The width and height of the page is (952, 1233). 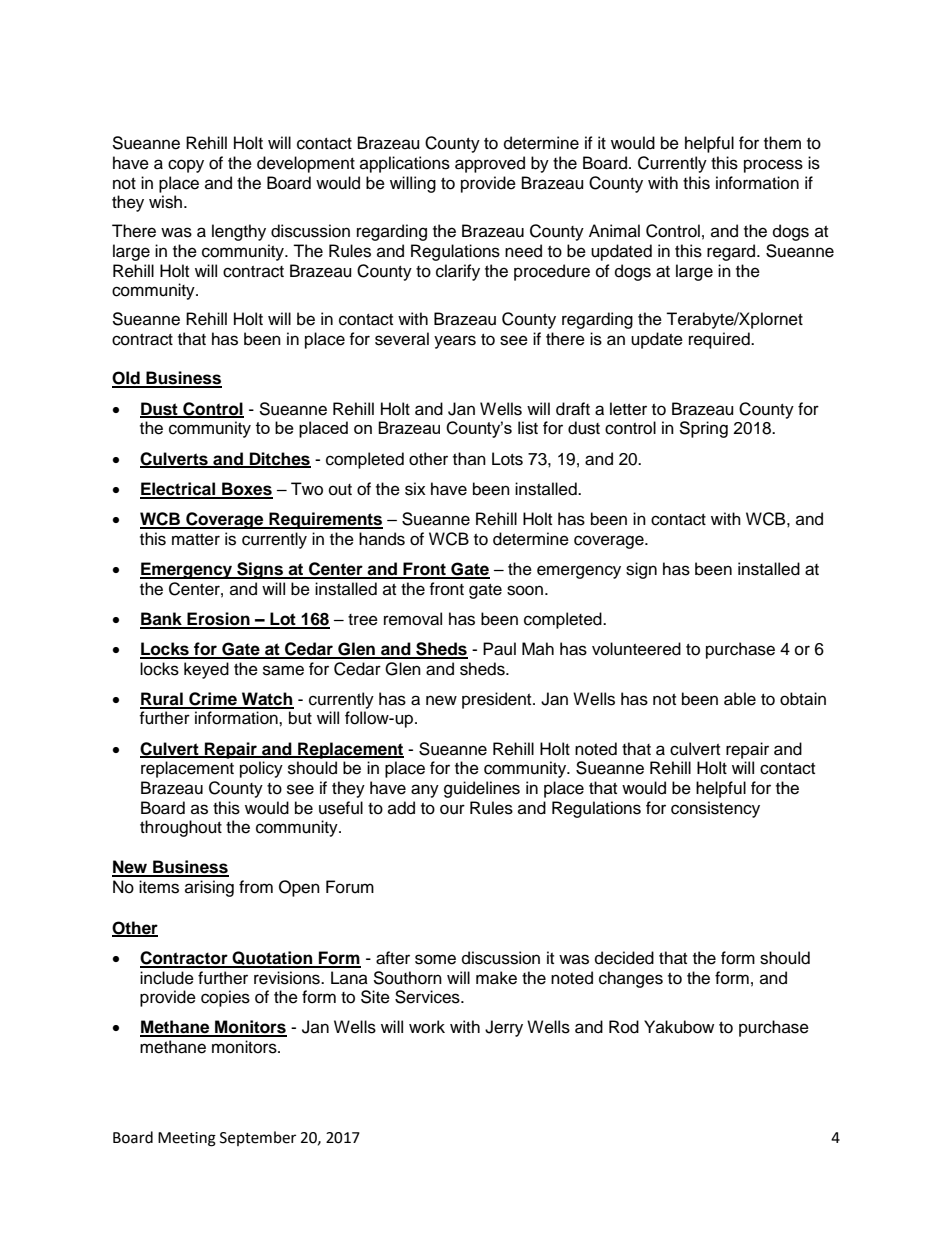 I want to click on Paul, so click(x=499, y=649).
